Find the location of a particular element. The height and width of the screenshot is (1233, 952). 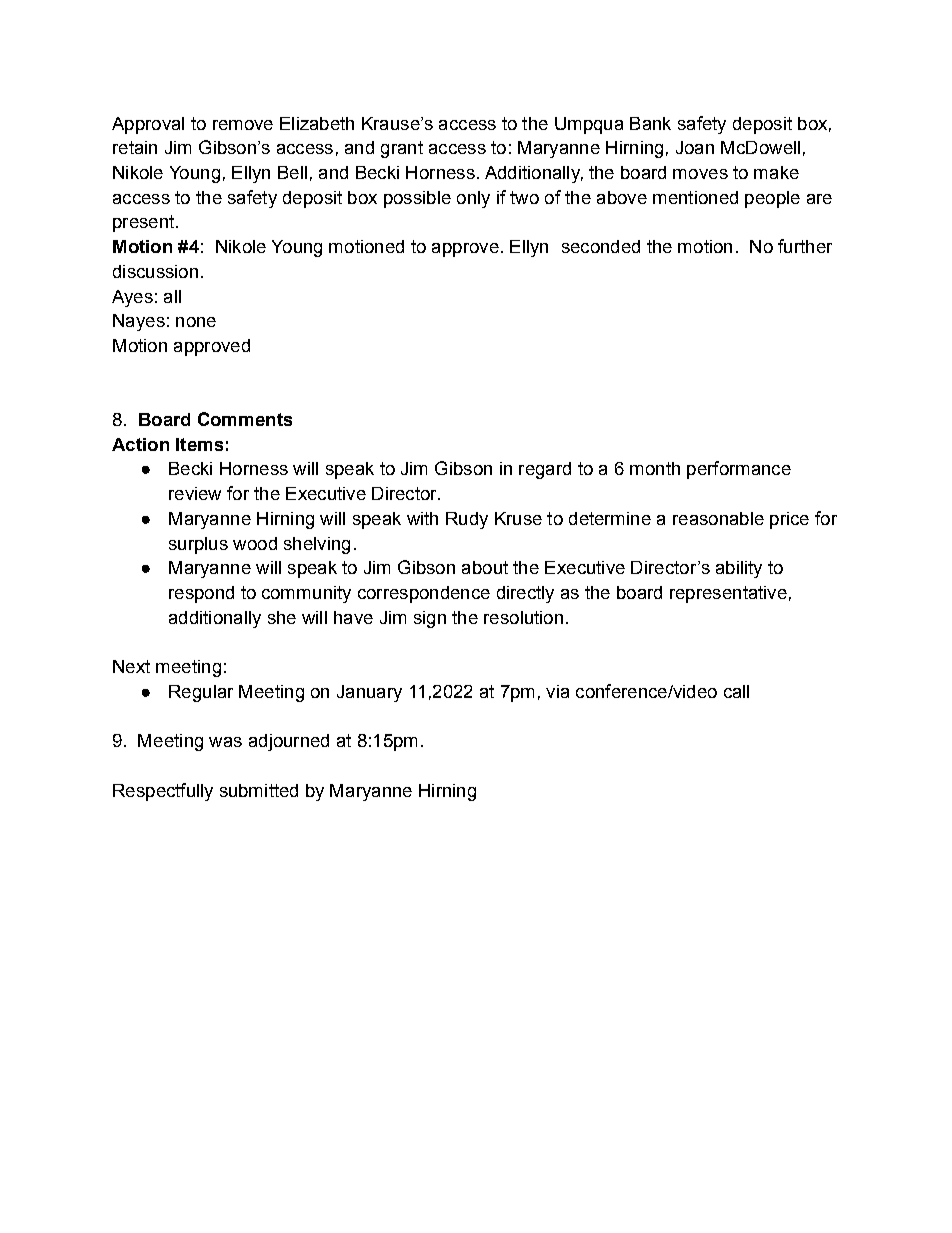

regard is located at coordinates (545, 470).
